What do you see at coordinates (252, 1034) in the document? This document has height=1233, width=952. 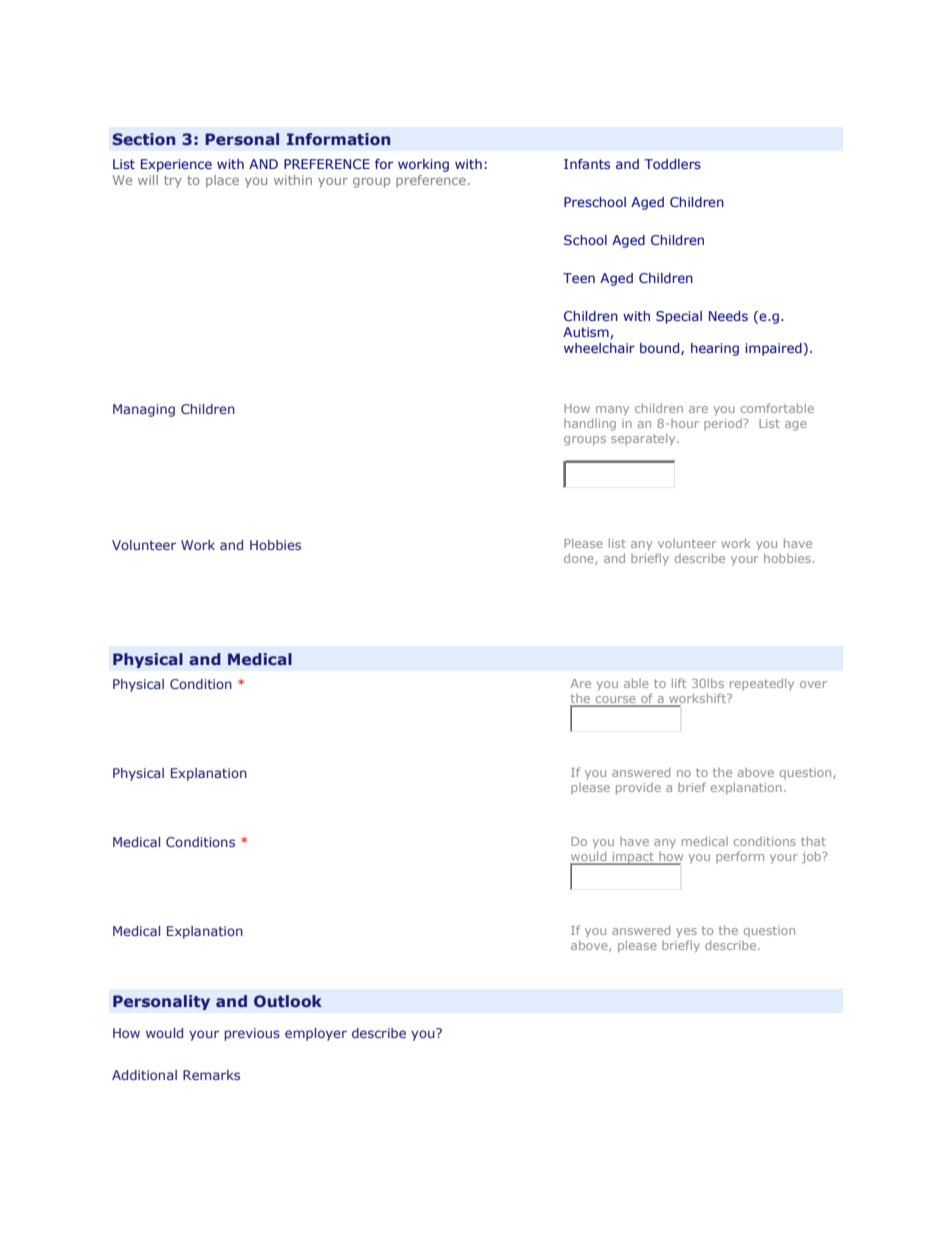 I see `previous` at bounding box center [252, 1034].
